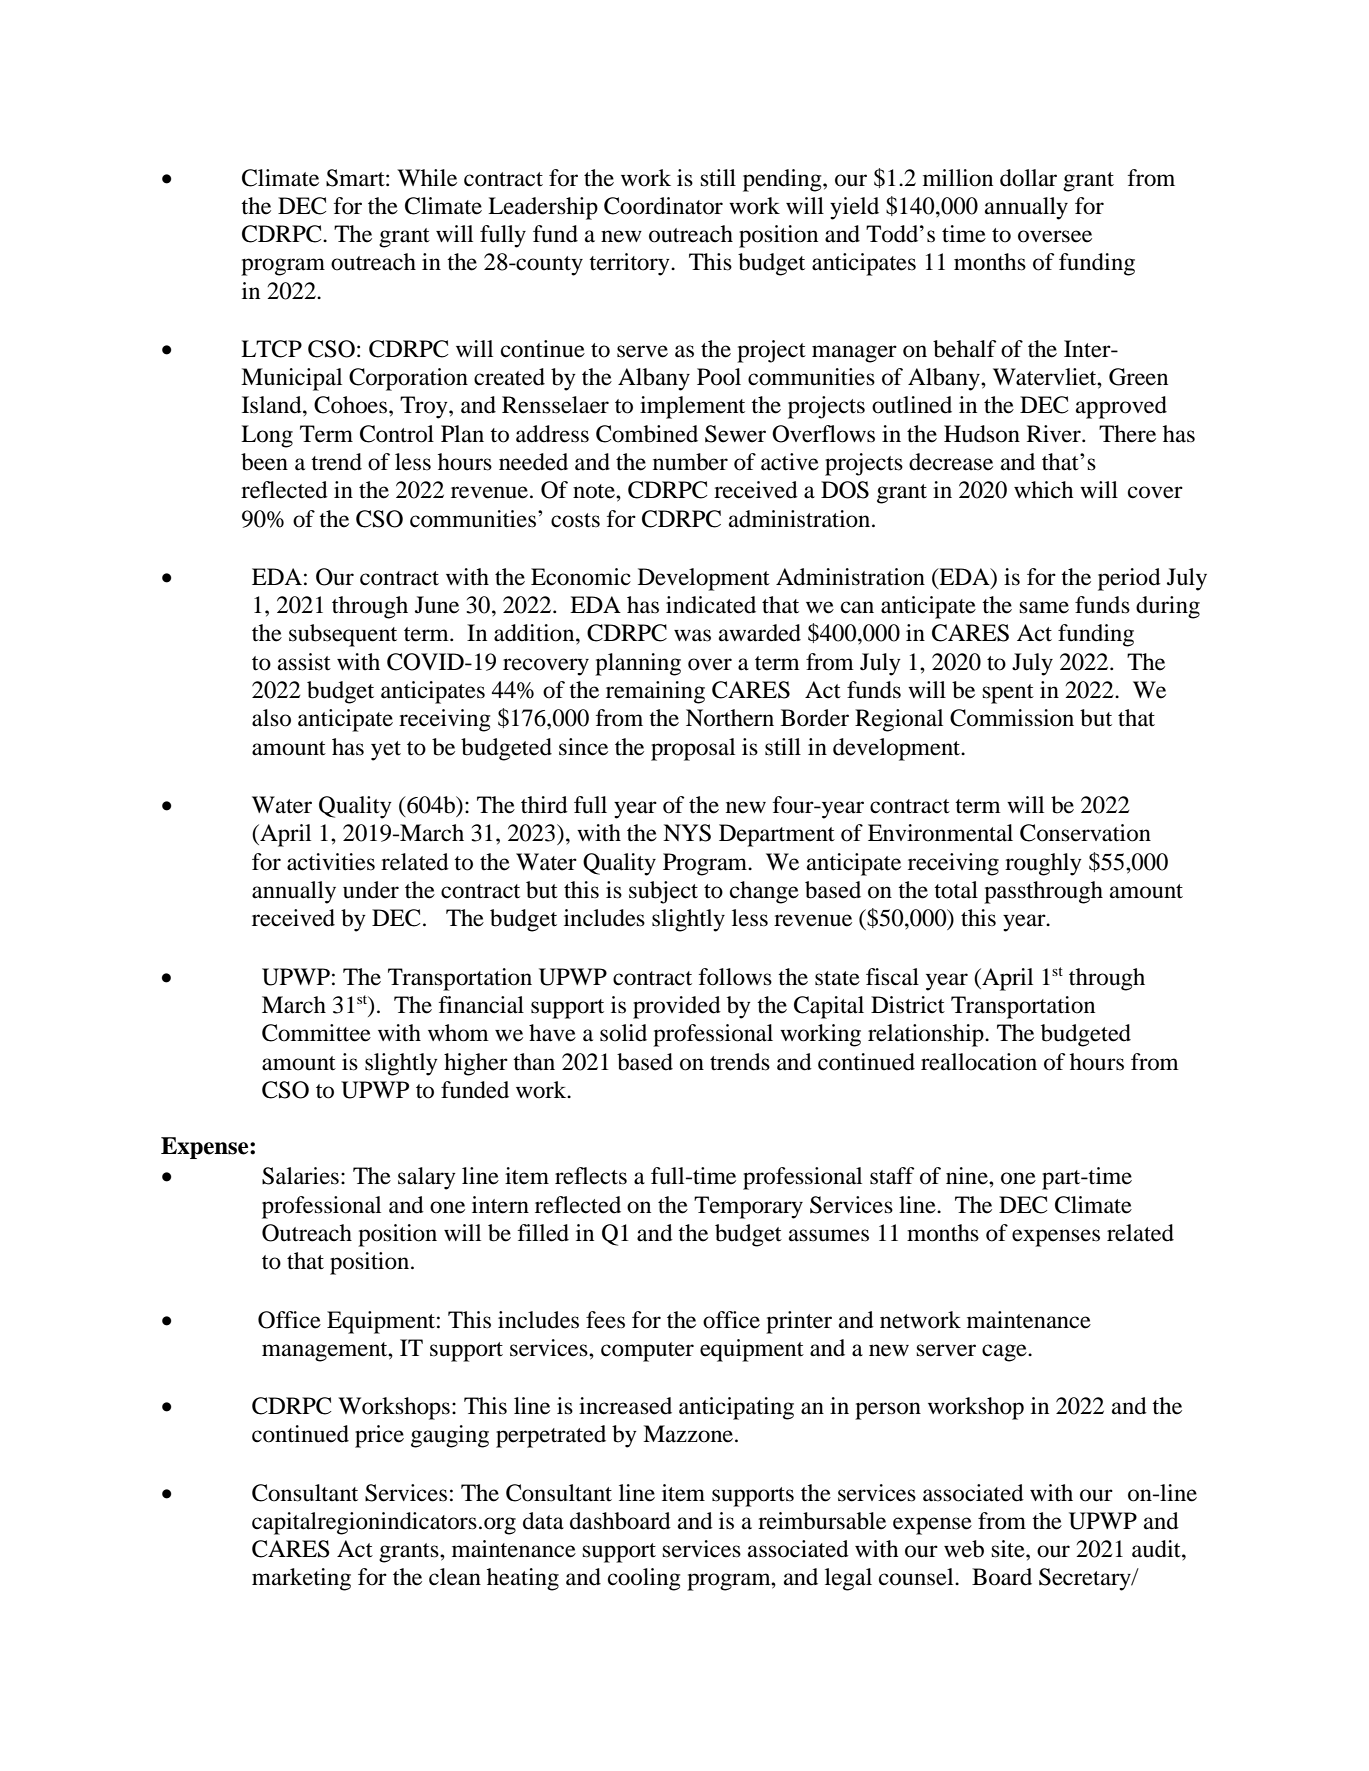 Image resolution: width=1369 pixels, height=1771 pixels. Describe the element at coordinates (371, 890) in the document. I see `under` at that location.
